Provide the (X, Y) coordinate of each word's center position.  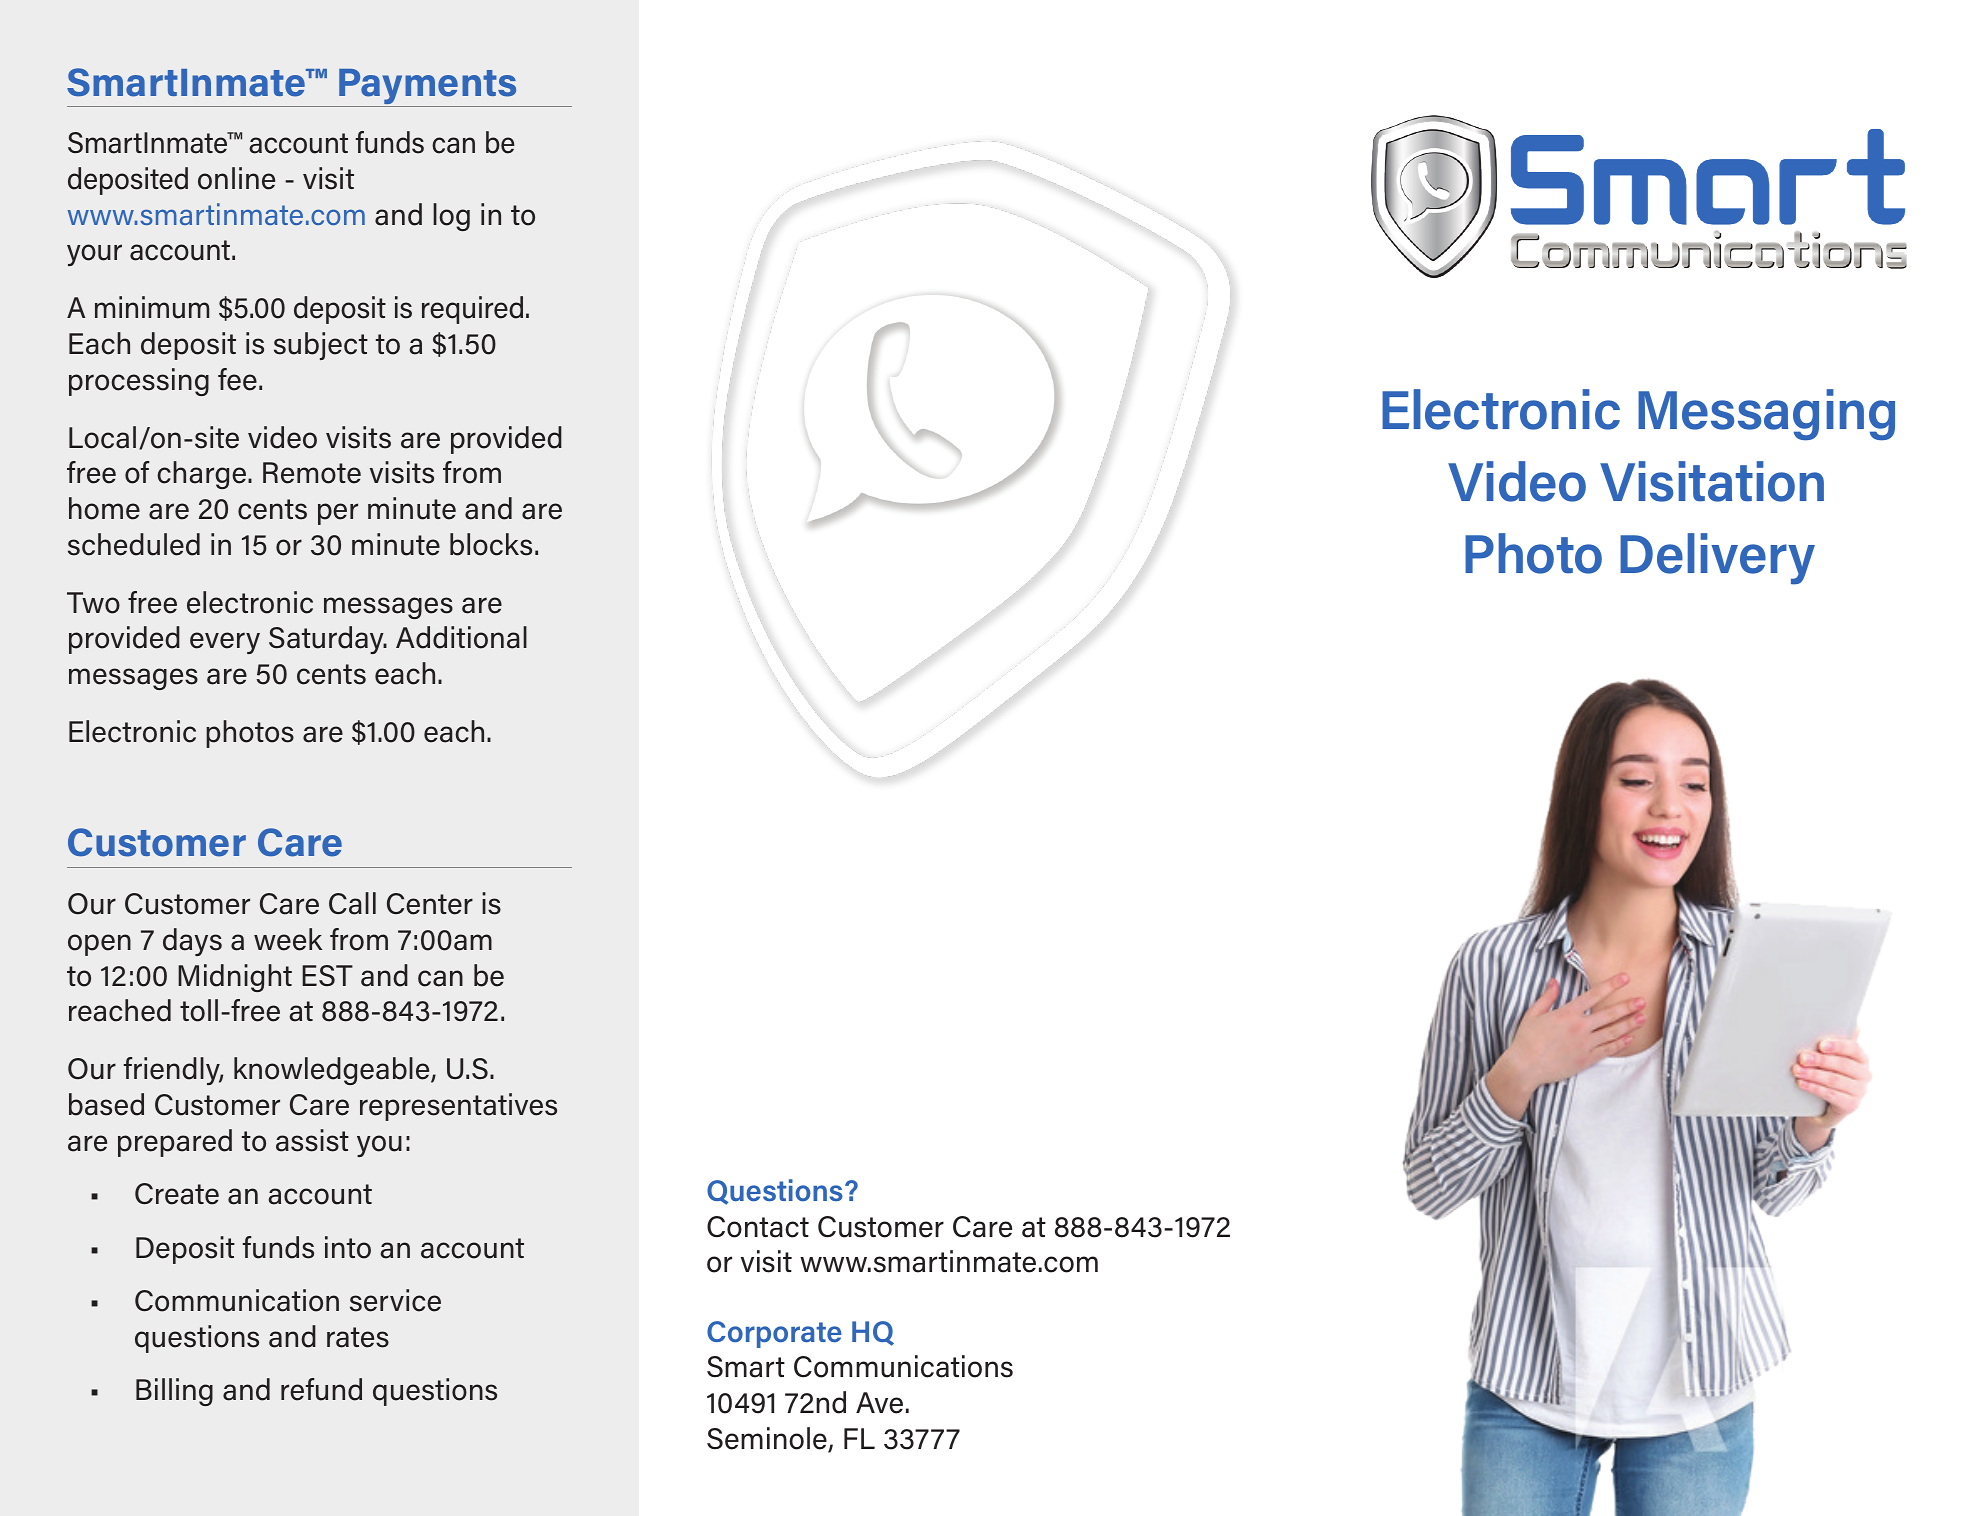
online (236, 178)
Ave (879, 1403)
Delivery (1717, 559)
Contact (758, 1227)
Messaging (1766, 415)
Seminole (768, 1439)
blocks (491, 544)
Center (430, 904)
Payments (428, 88)
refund (321, 1389)
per (338, 514)
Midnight (235, 978)
